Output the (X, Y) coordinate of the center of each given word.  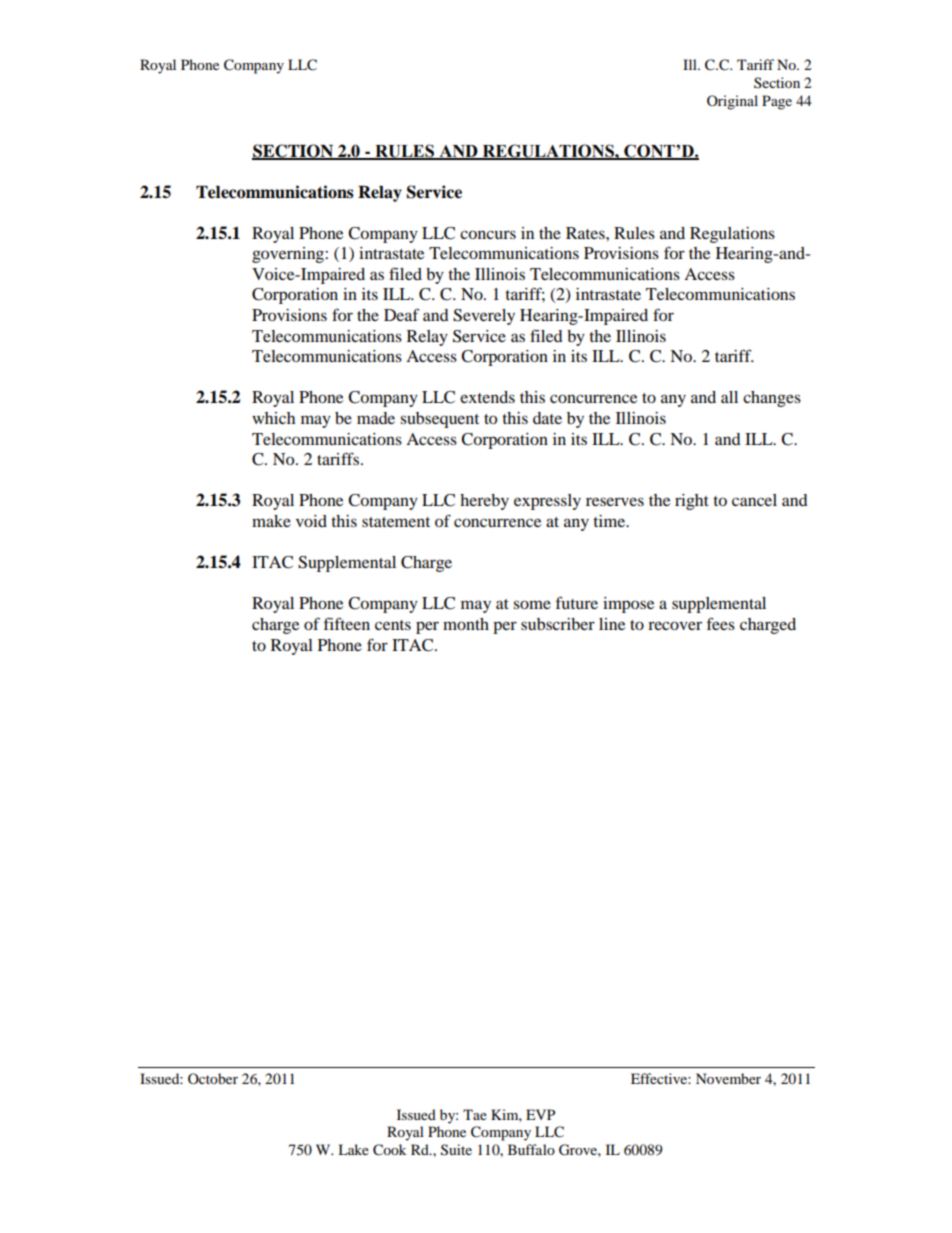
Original (732, 102)
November (728, 1078)
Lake (353, 1149)
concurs (488, 234)
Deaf (401, 314)
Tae (475, 1114)
